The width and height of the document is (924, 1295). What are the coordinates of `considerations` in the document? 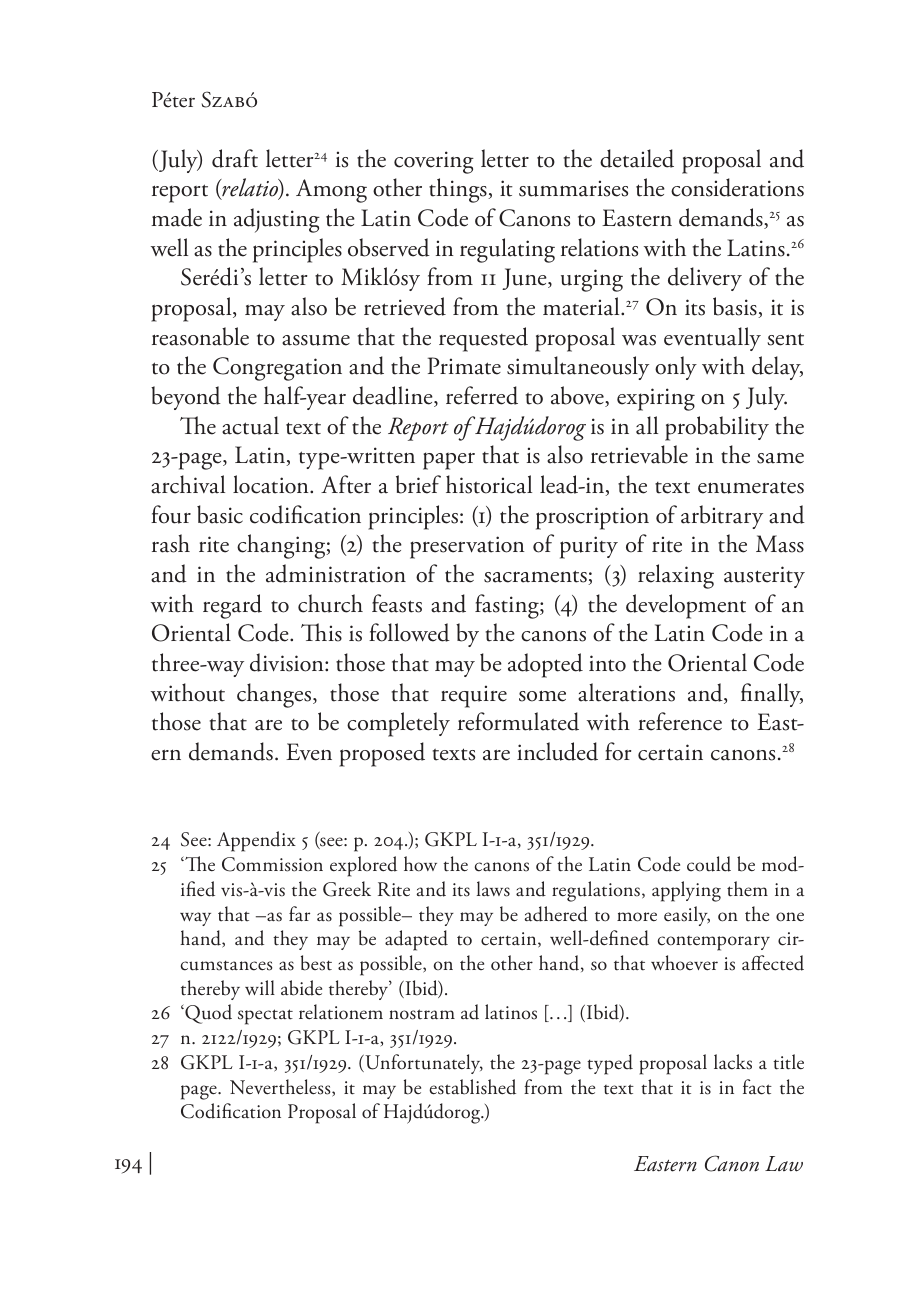 It's located at (737, 187).
